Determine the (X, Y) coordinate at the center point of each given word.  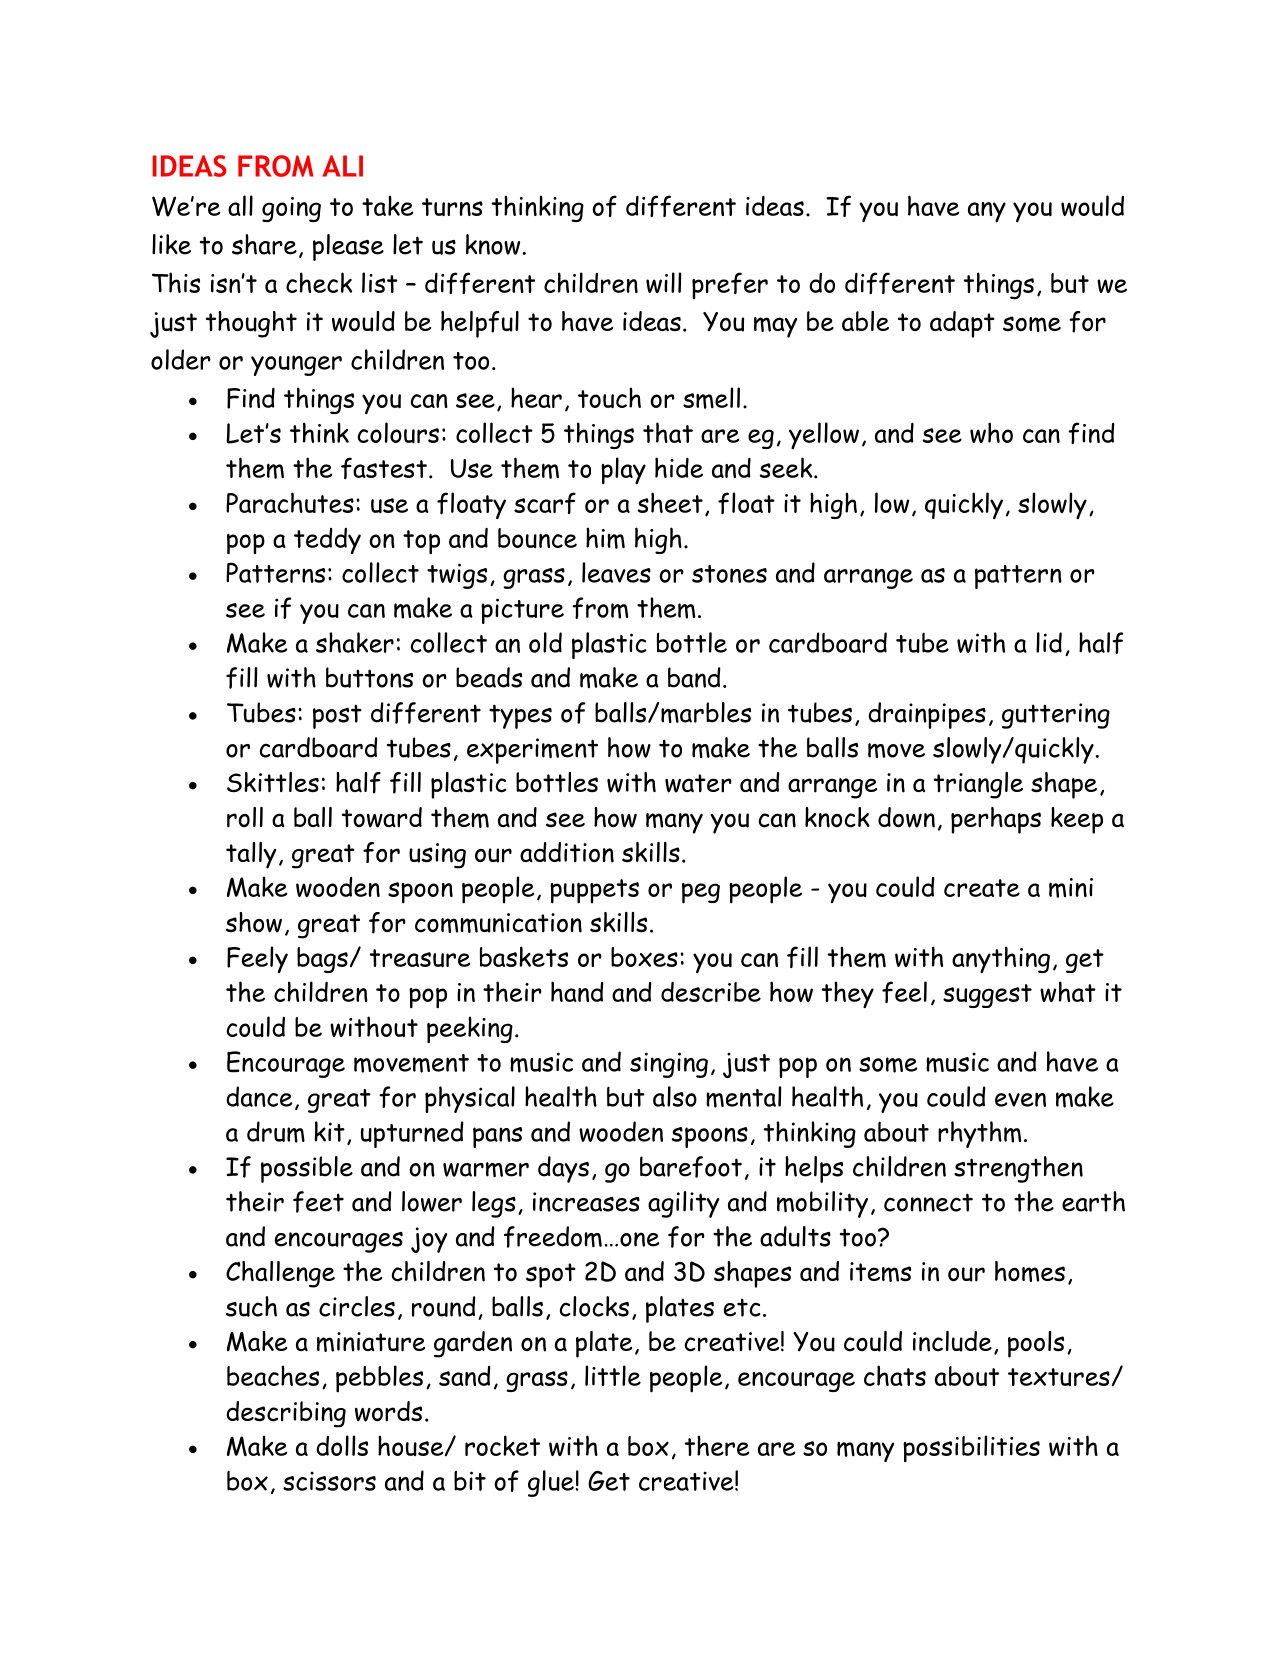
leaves (616, 572)
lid (1049, 642)
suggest (987, 996)
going (291, 209)
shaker (355, 642)
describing (286, 1414)
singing (669, 1065)
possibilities (971, 1448)
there (717, 1445)
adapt (962, 324)
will (663, 282)
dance (259, 1096)
